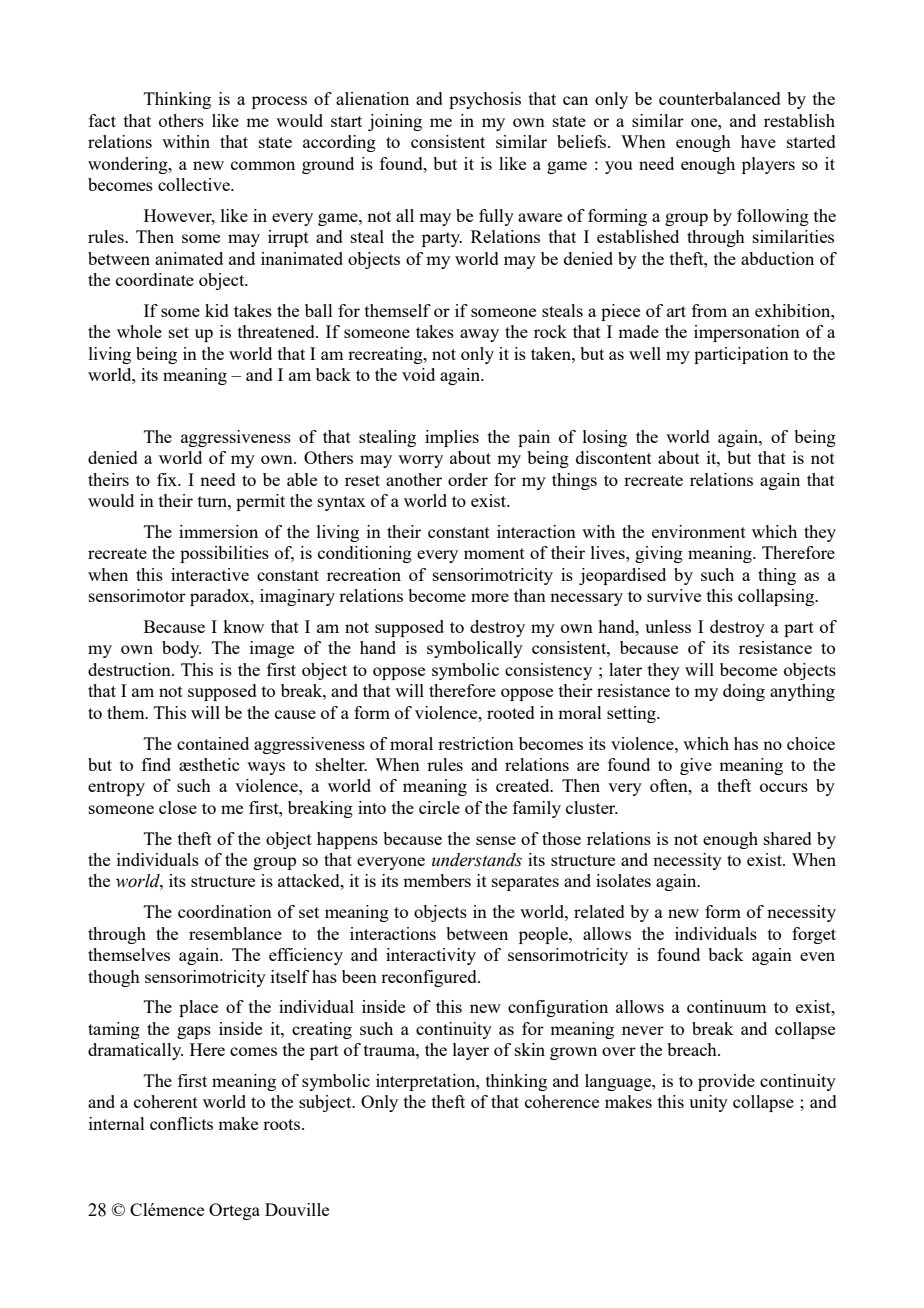 The width and height of the page is (924, 1308). Describe the element at coordinates (744, 692) in the page. I see `doing` at that location.
